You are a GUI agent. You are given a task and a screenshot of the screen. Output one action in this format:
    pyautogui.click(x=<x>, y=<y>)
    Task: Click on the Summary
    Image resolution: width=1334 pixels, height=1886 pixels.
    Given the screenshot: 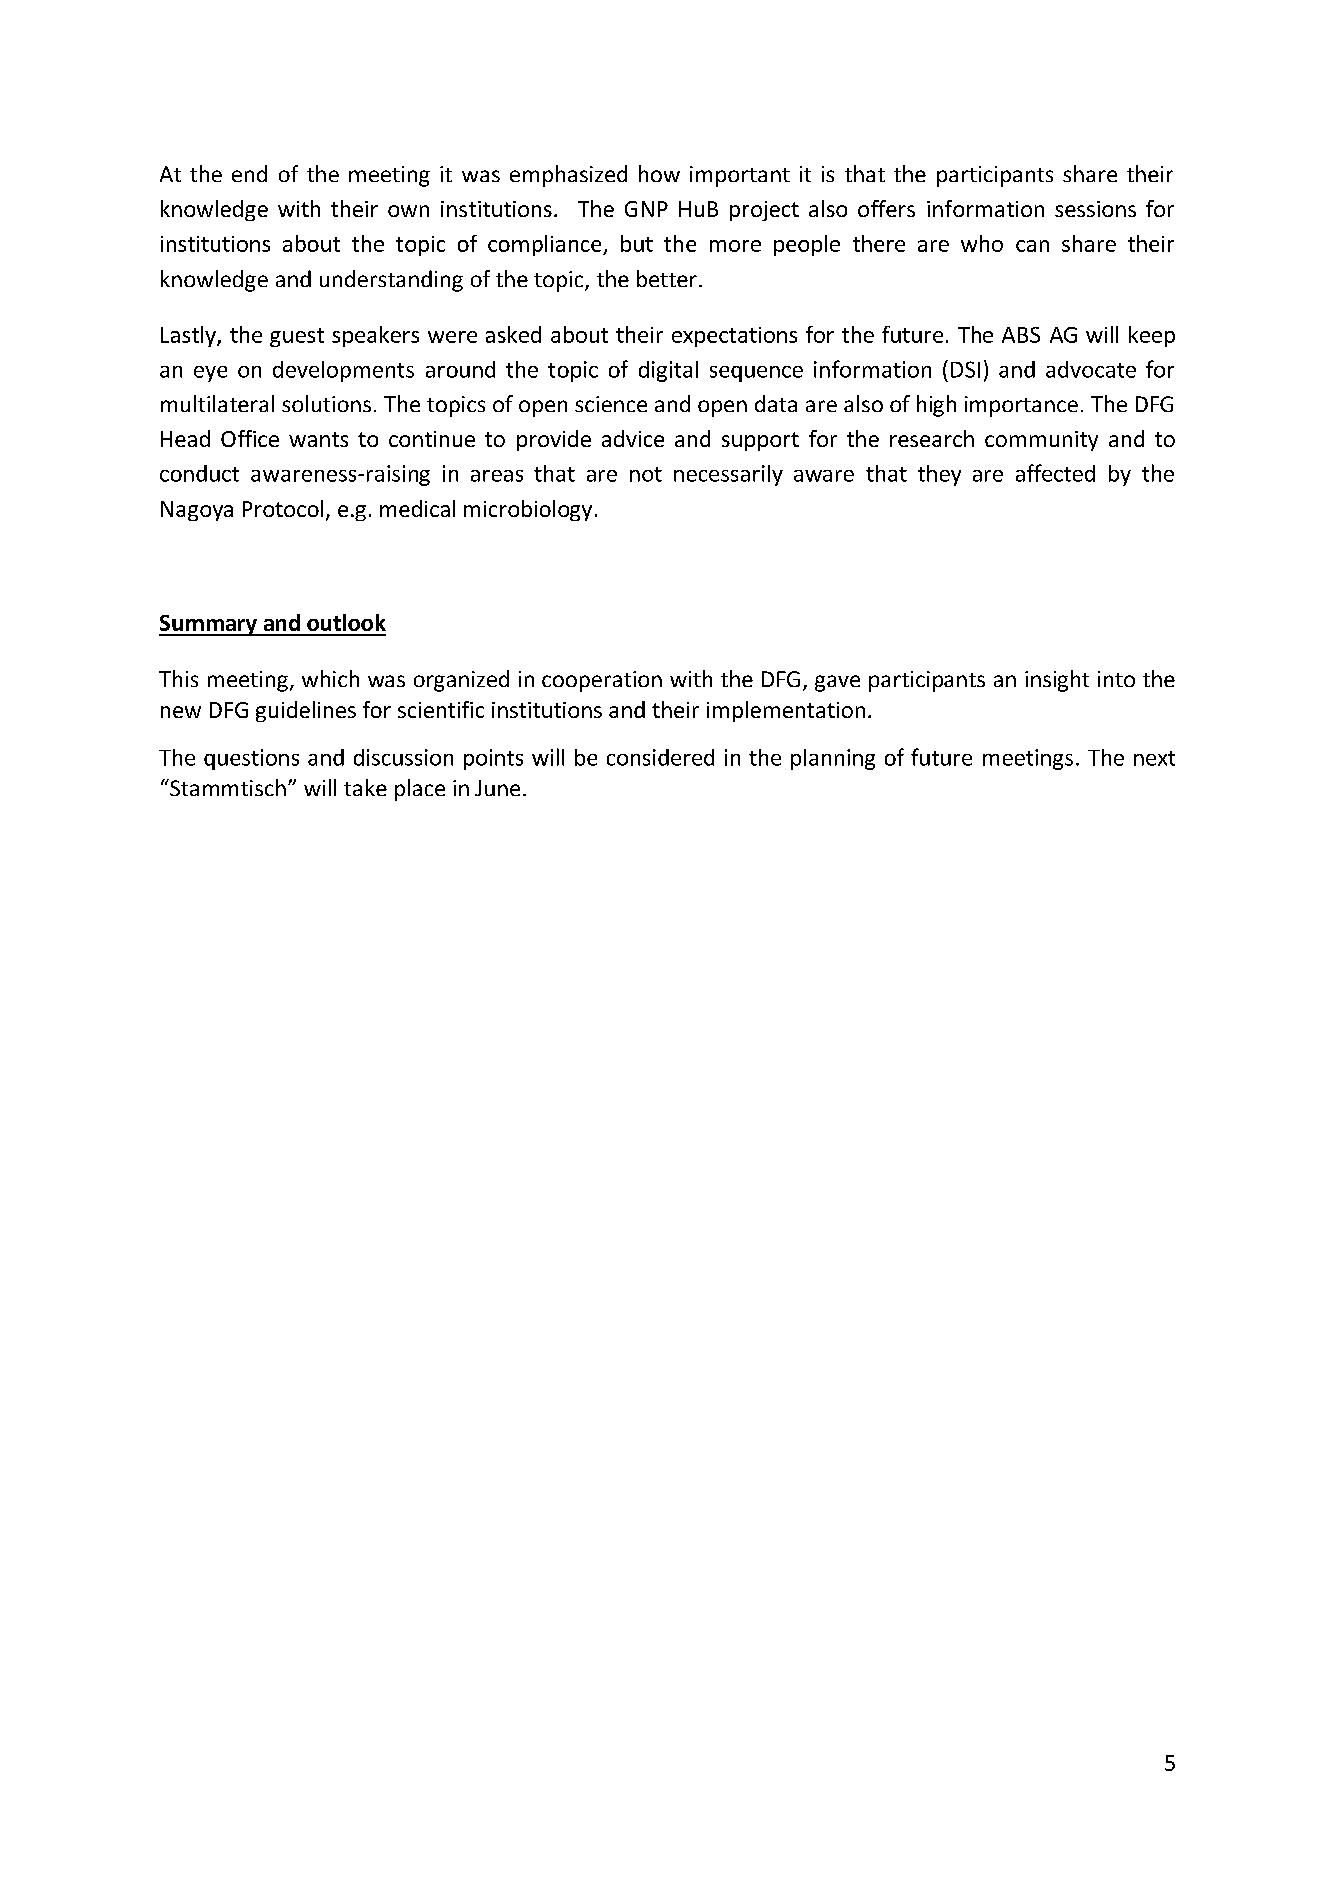 What is the action you would take?
    pyautogui.click(x=209, y=625)
